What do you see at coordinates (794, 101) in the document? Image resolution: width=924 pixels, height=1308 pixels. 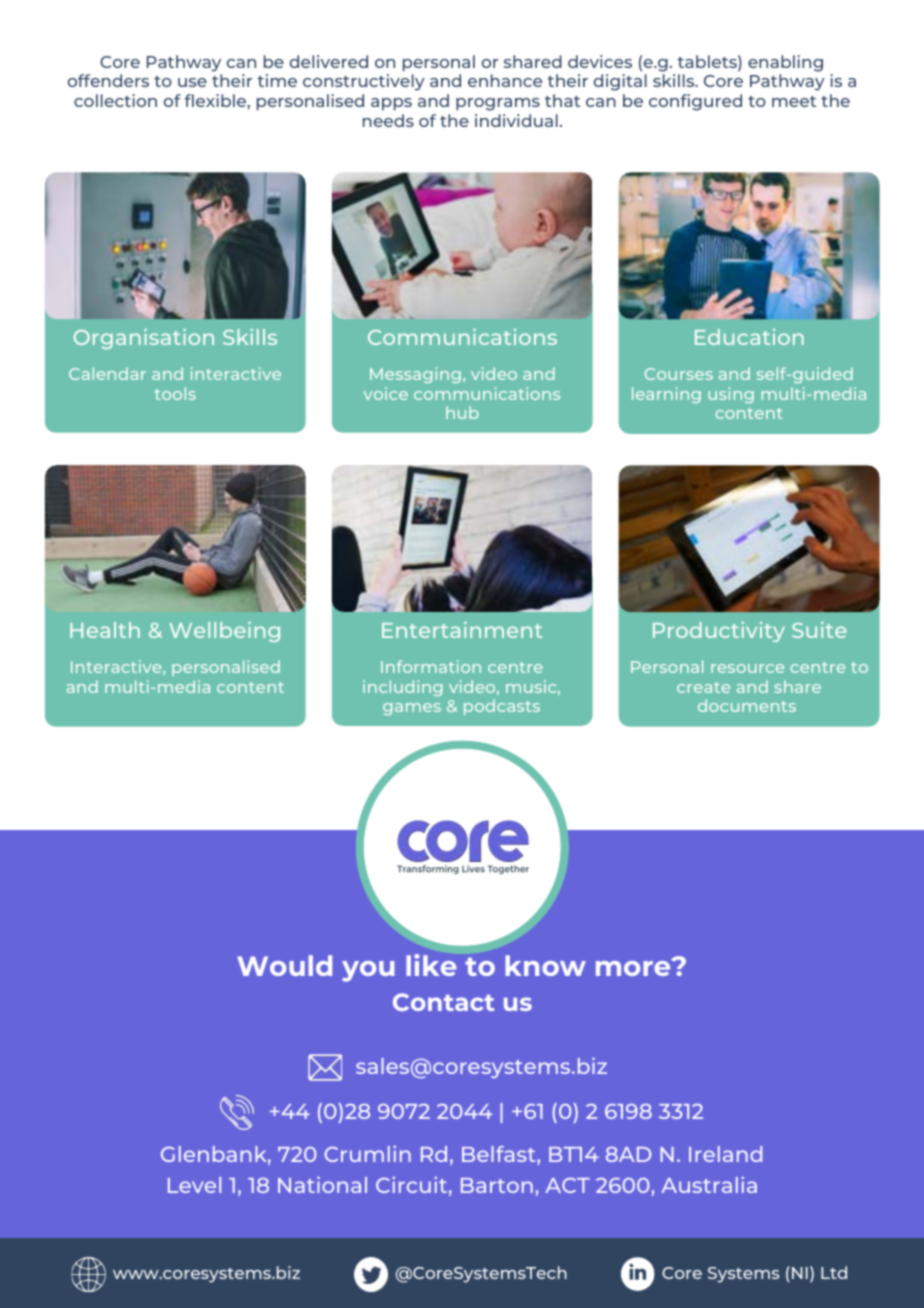 I see `meet` at bounding box center [794, 101].
